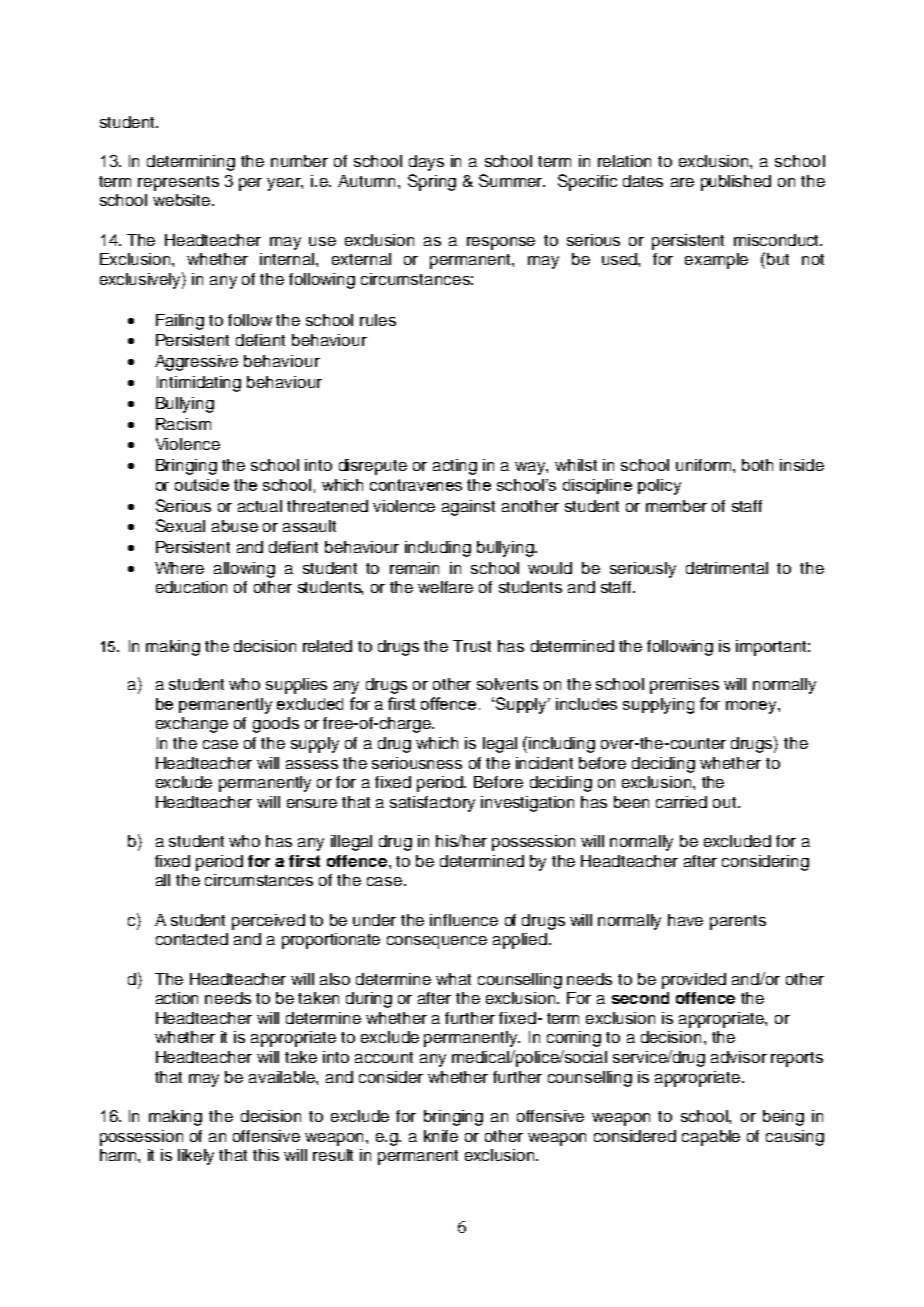 This screenshot has height=1307, width=924. Describe the element at coordinates (472, 646) in the screenshot. I see `Trust` at that location.
